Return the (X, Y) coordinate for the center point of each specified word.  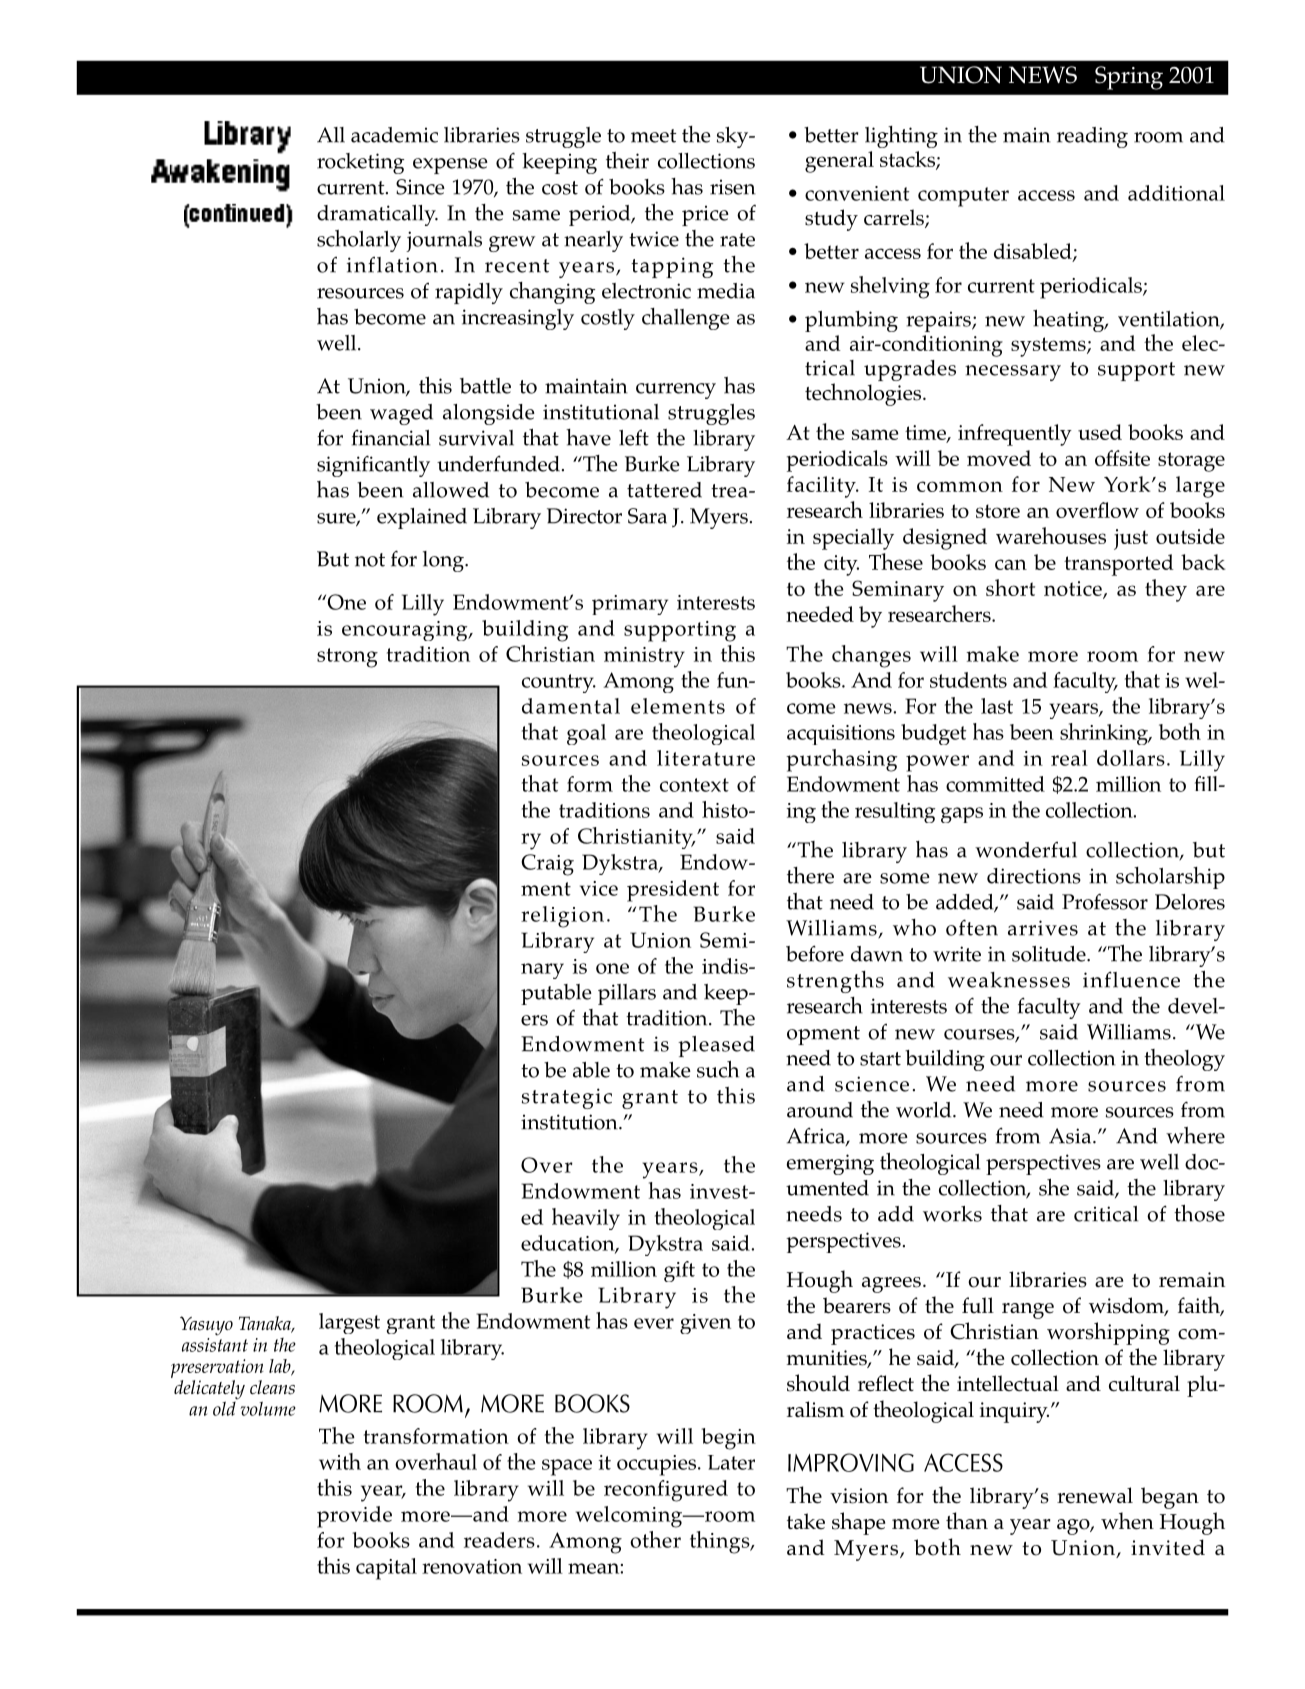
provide (354, 1517)
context (694, 785)
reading (1092, 137)
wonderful (1026, 849)
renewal (1095, 1495)
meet (653, 136)
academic (394, 135)
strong (347, 658)
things (721, 1542)
